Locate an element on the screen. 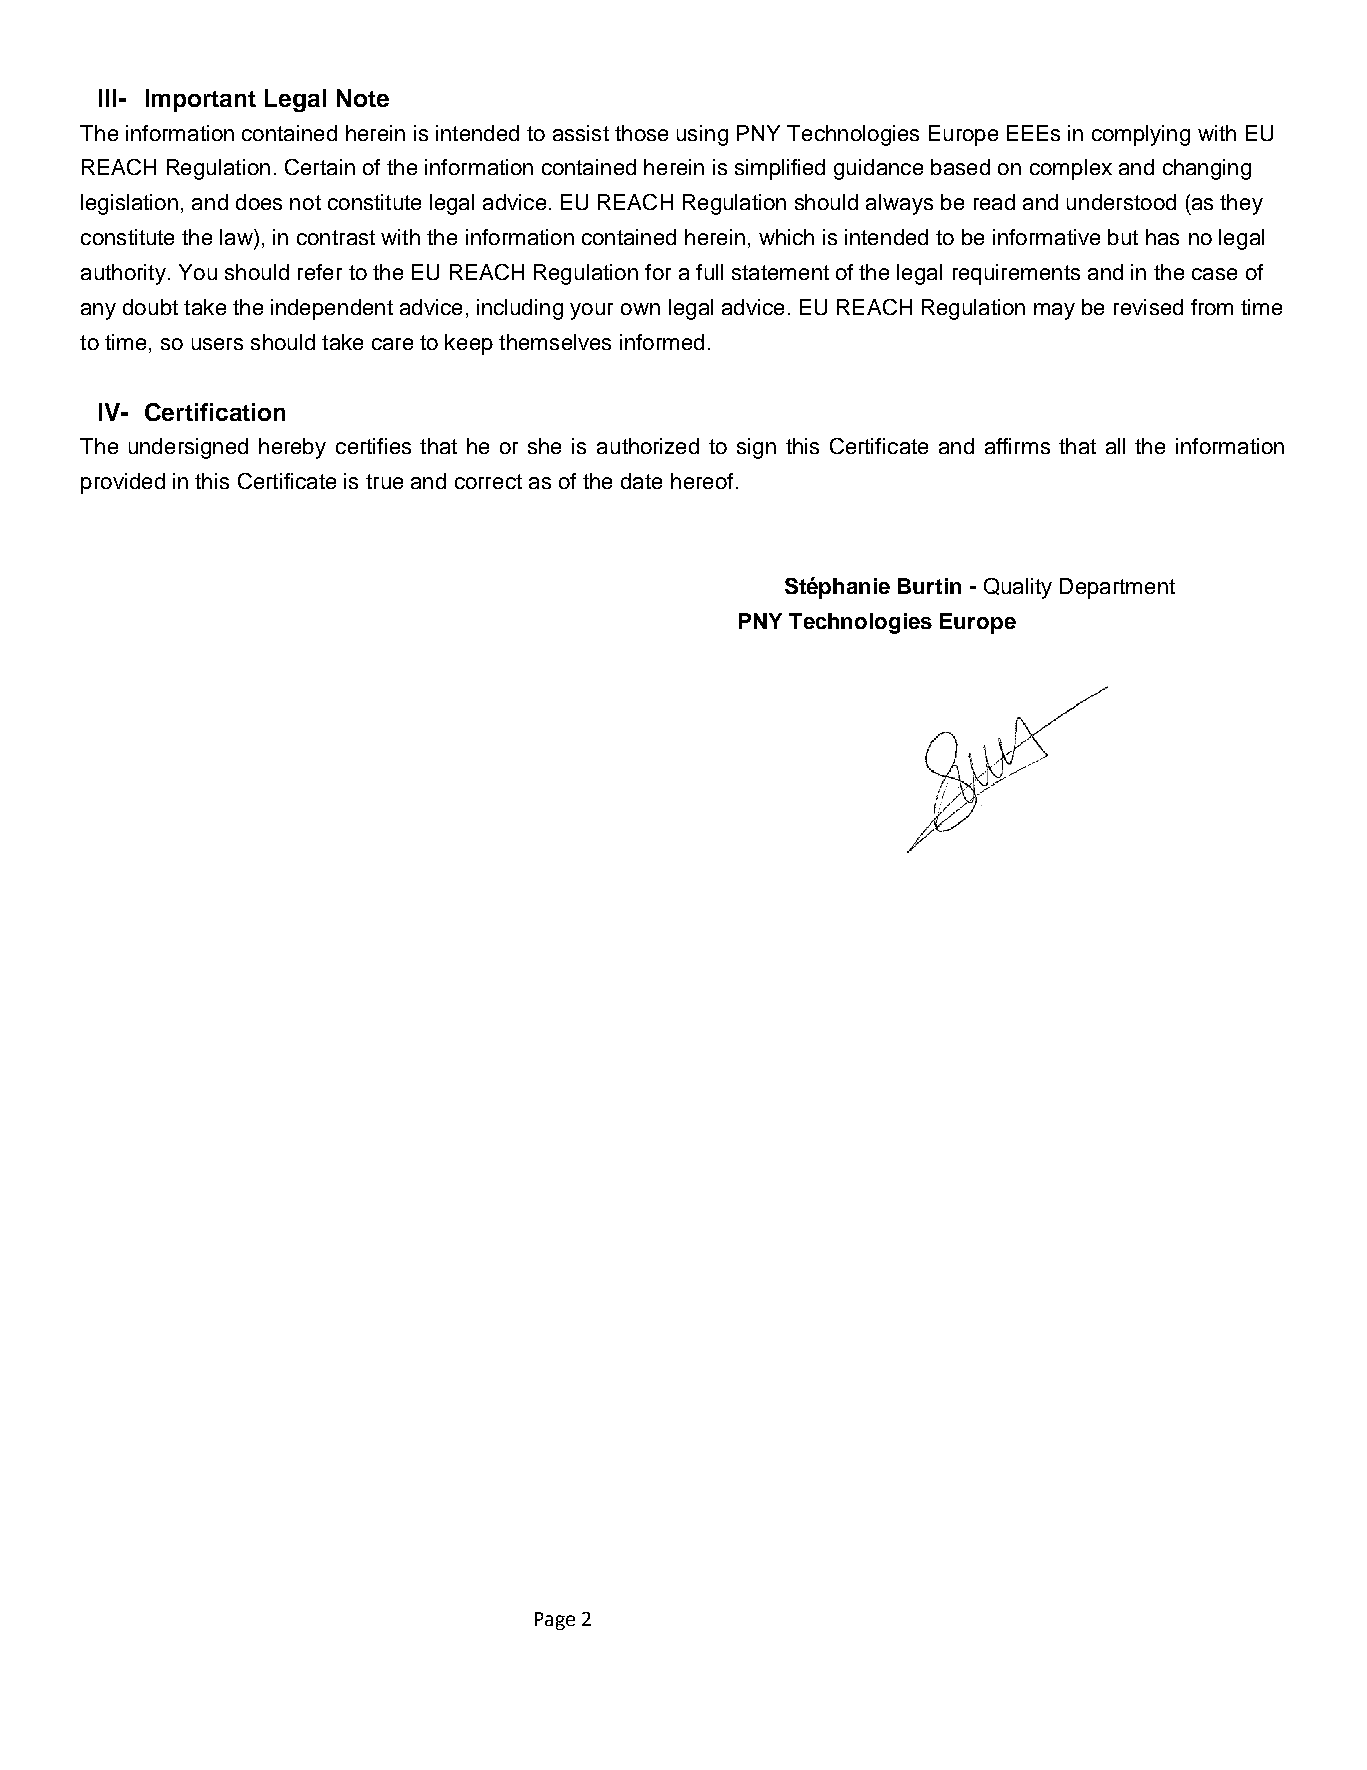 This screenshot has width=1367, height=1770. Page is located at coordinates (555, 1621).
